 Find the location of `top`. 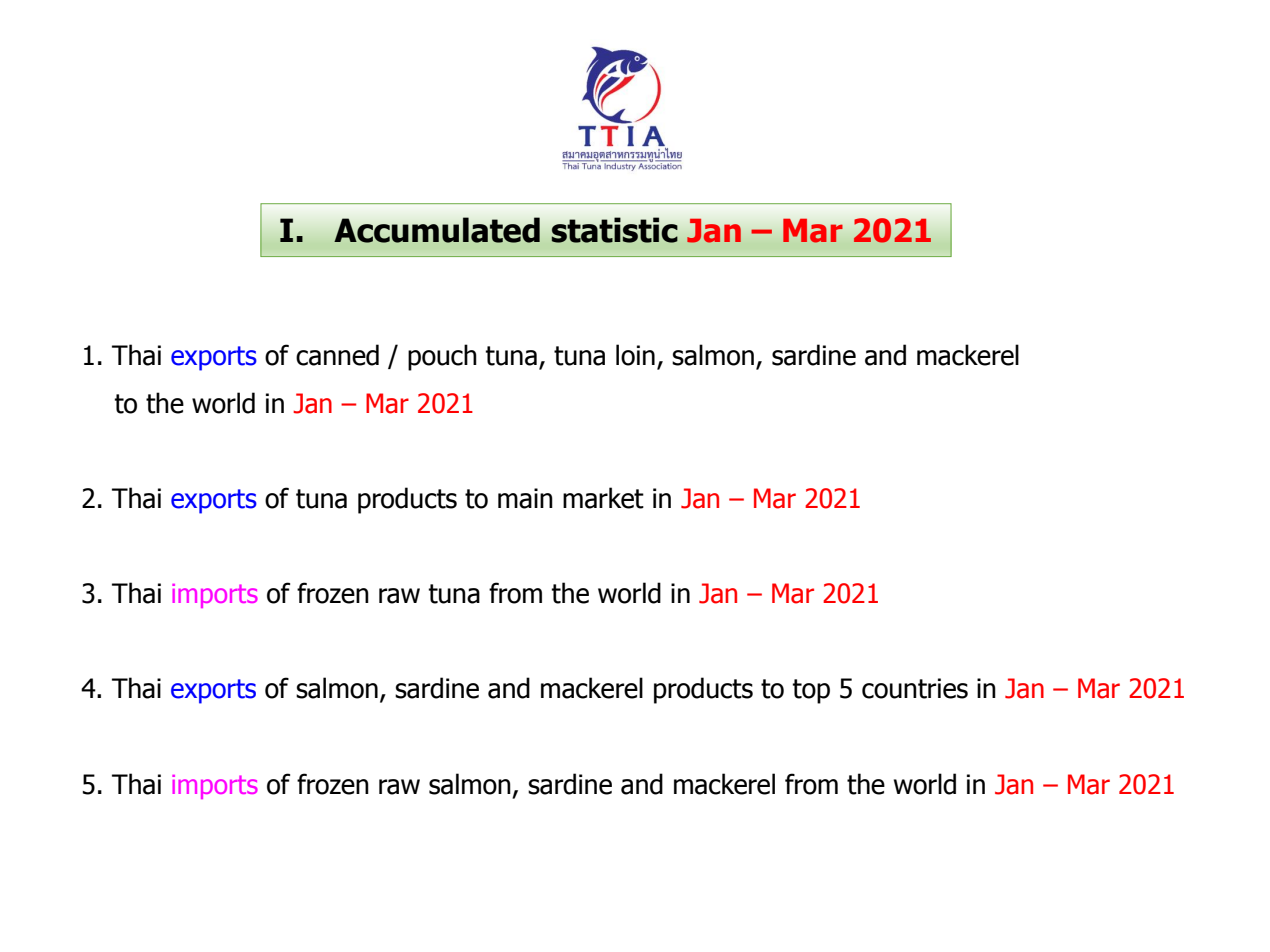

top is located at coordinates (811, 691).
